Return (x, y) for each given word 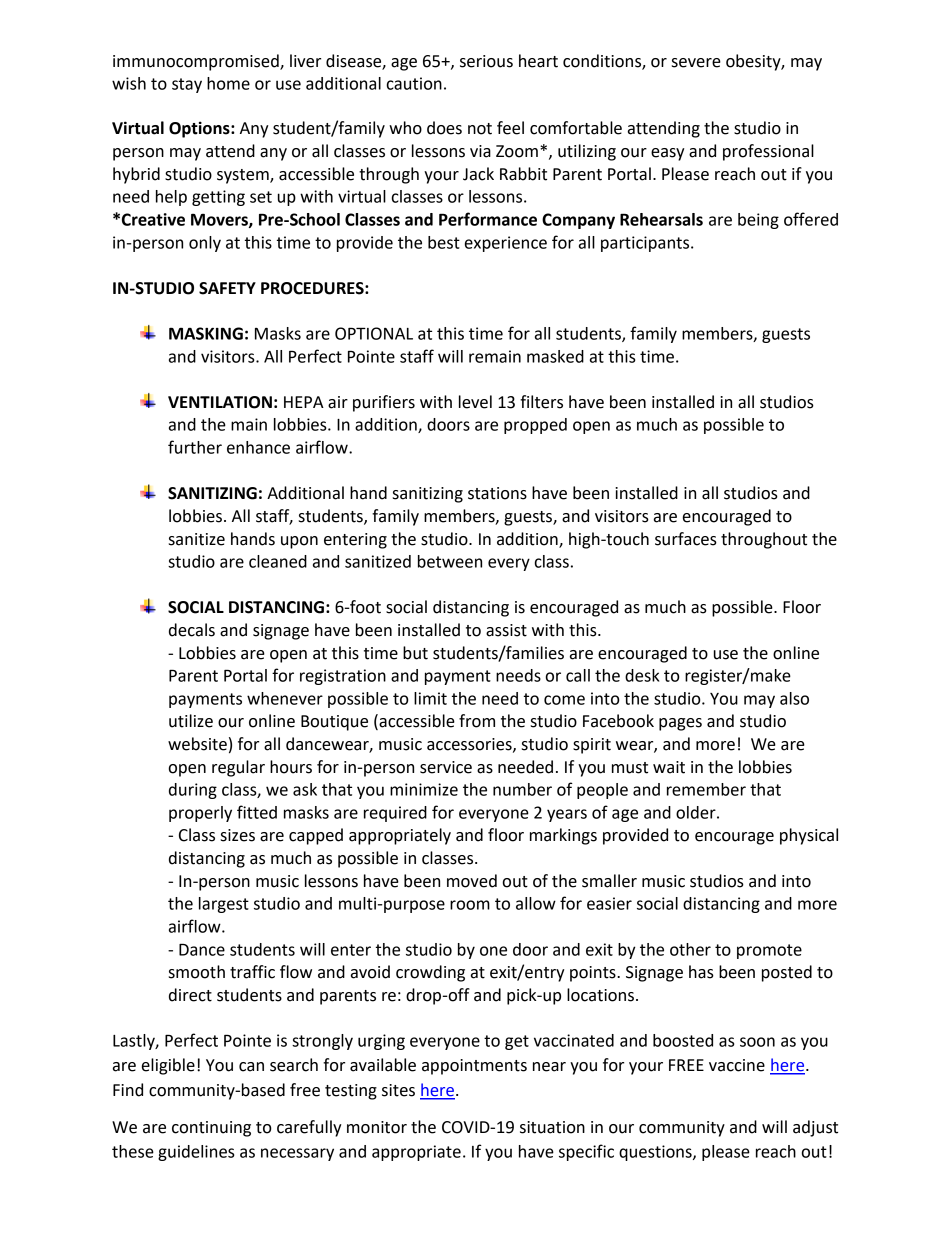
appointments (474, 1067)
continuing (211, 1129)
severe (696, 63)
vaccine (737, 1065)
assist (506, 630)
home (228, 83)
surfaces (686, 539)
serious (486, 61)
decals (192, 630)
